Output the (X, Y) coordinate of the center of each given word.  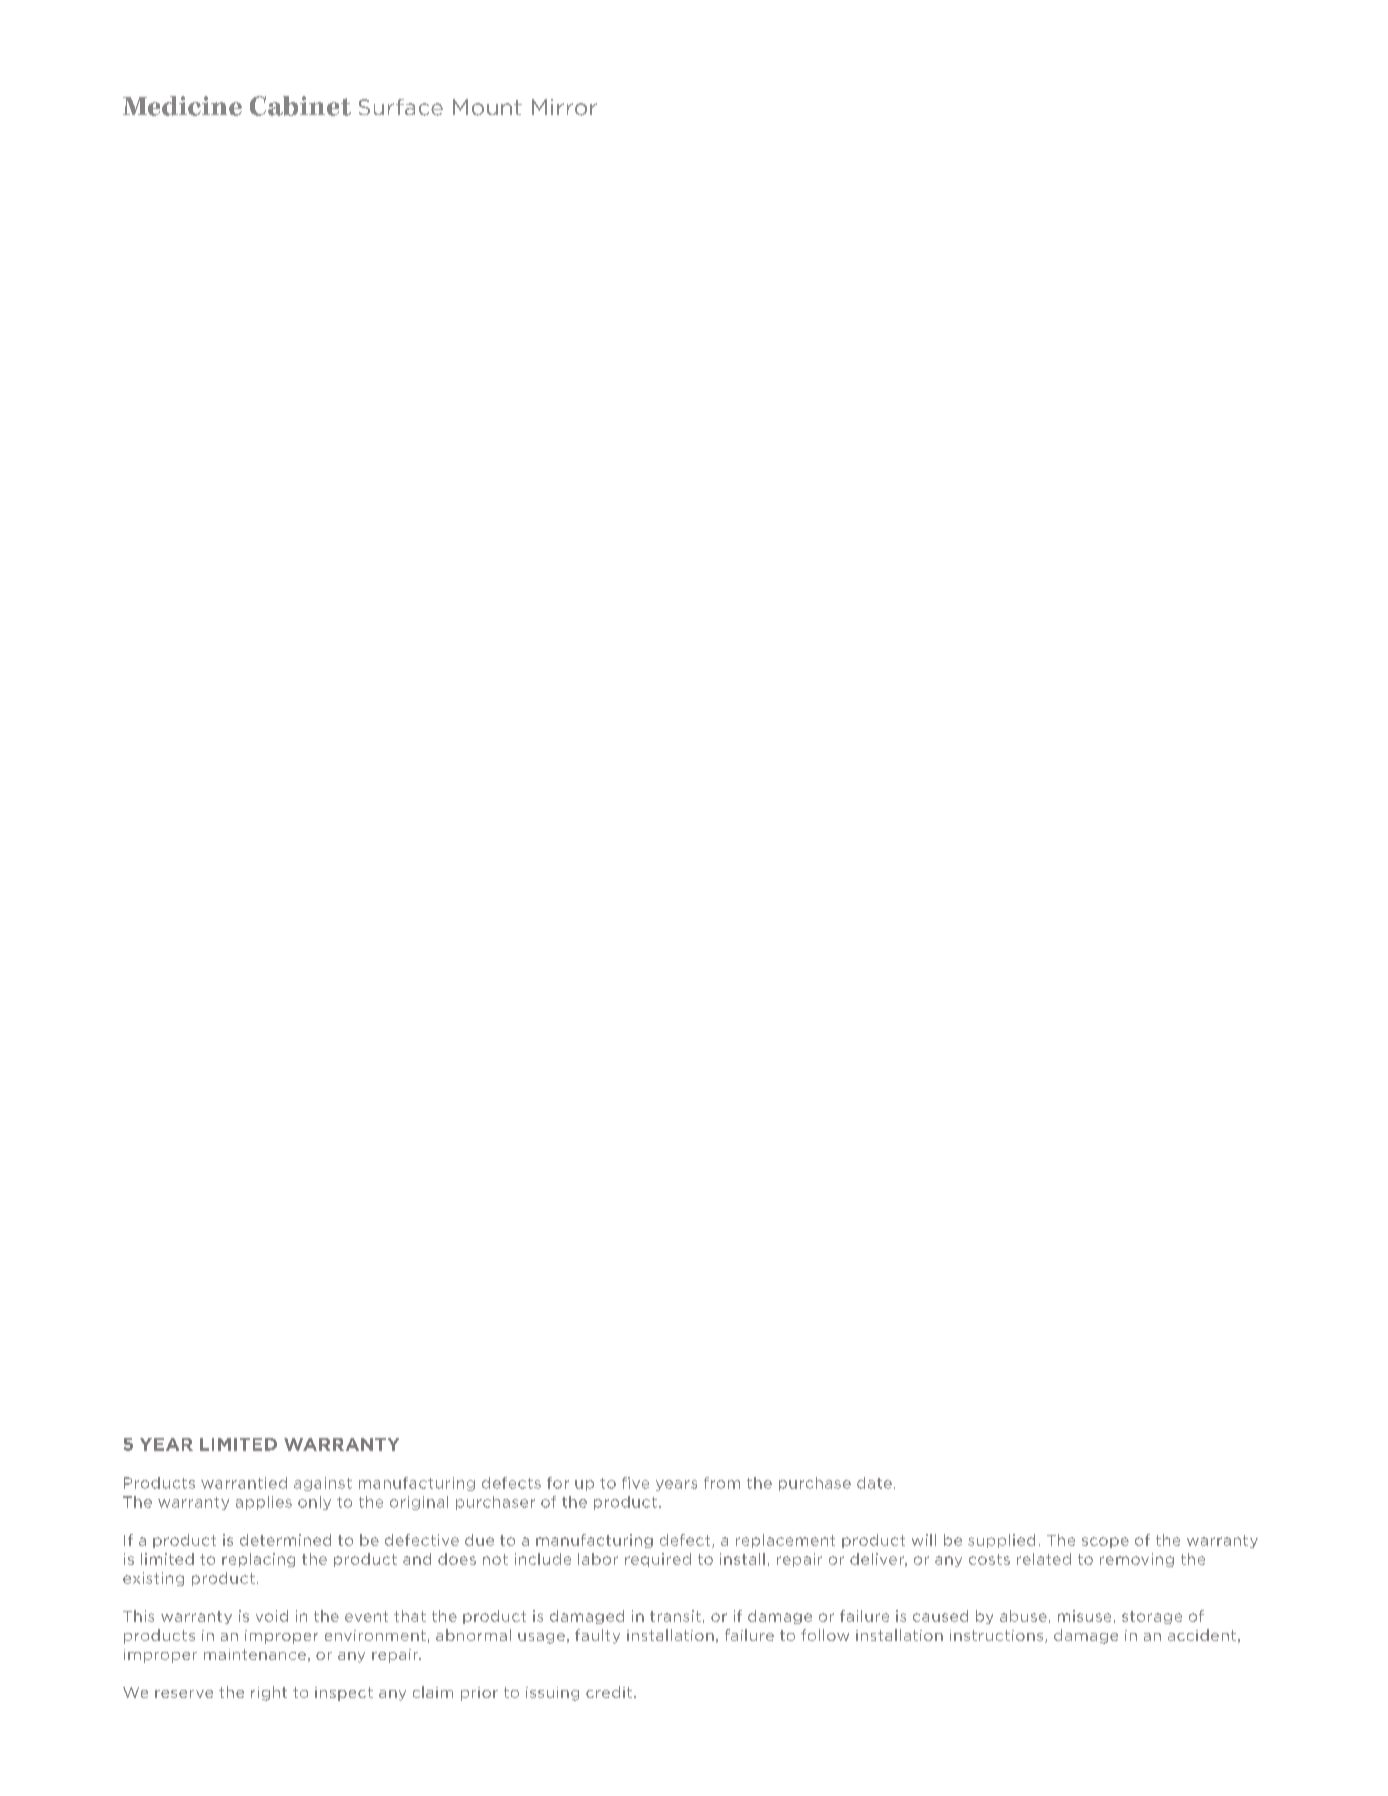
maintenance (255, 1654)
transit (675, 1616)
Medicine (182, 106)
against (323, 1484)
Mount (487, 107)
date (874, 1483)
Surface (401, 107)
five (635, 1483)
